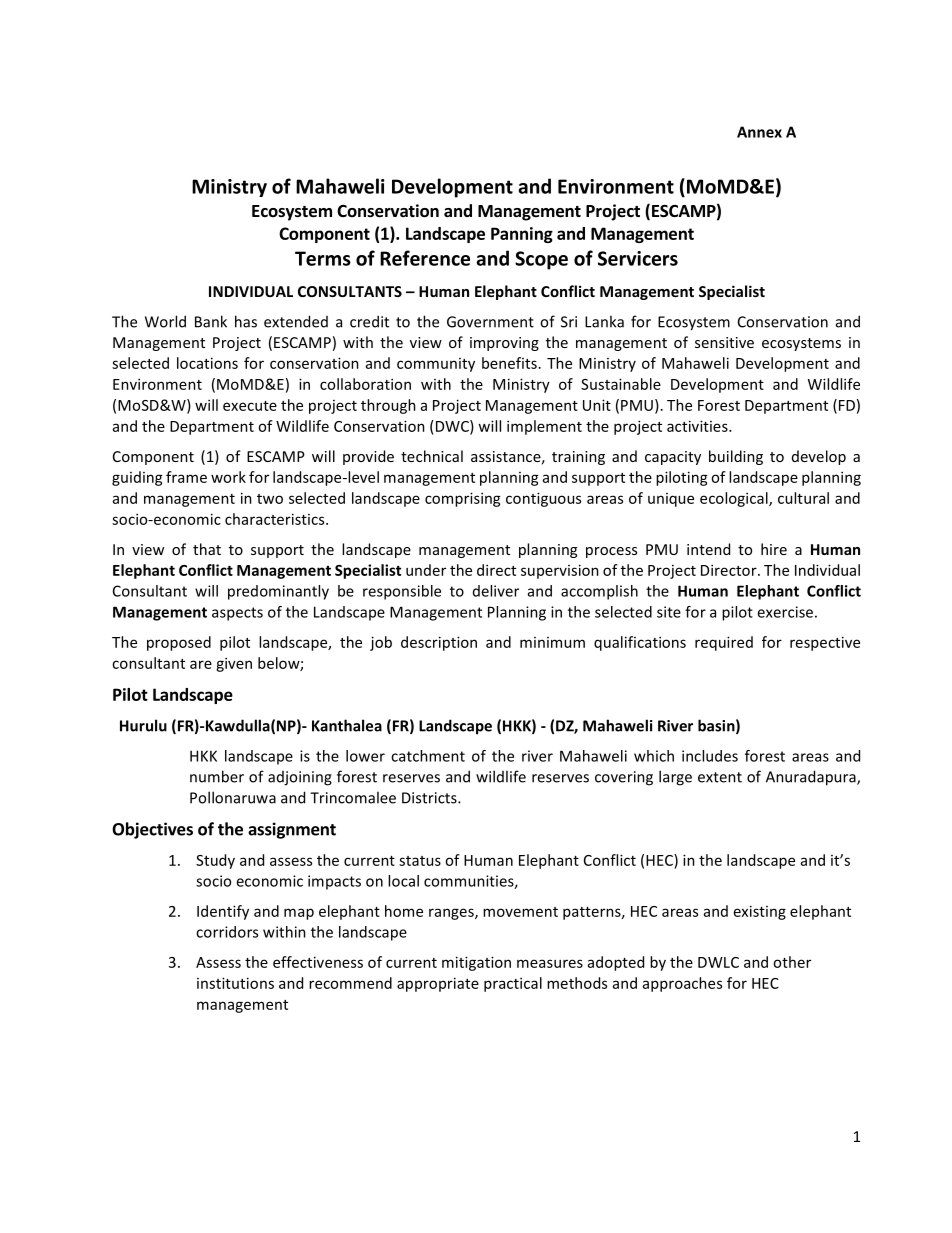  What do you see at coordinates (496, 591) in the screenshot?
I see `deliver` at bounding box center [496, 591].
